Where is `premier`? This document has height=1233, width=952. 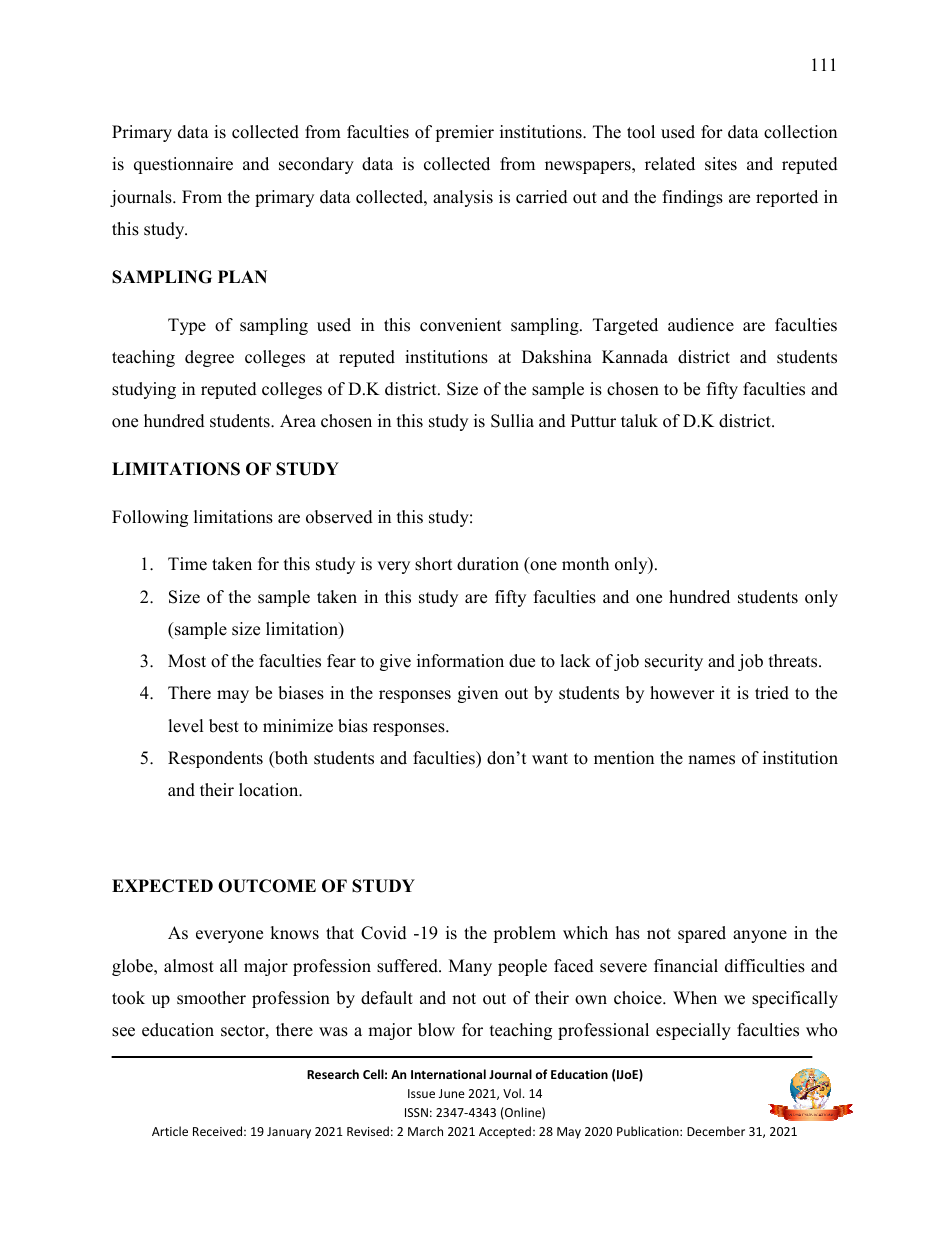
premier is located at coordinates (464, 133).
